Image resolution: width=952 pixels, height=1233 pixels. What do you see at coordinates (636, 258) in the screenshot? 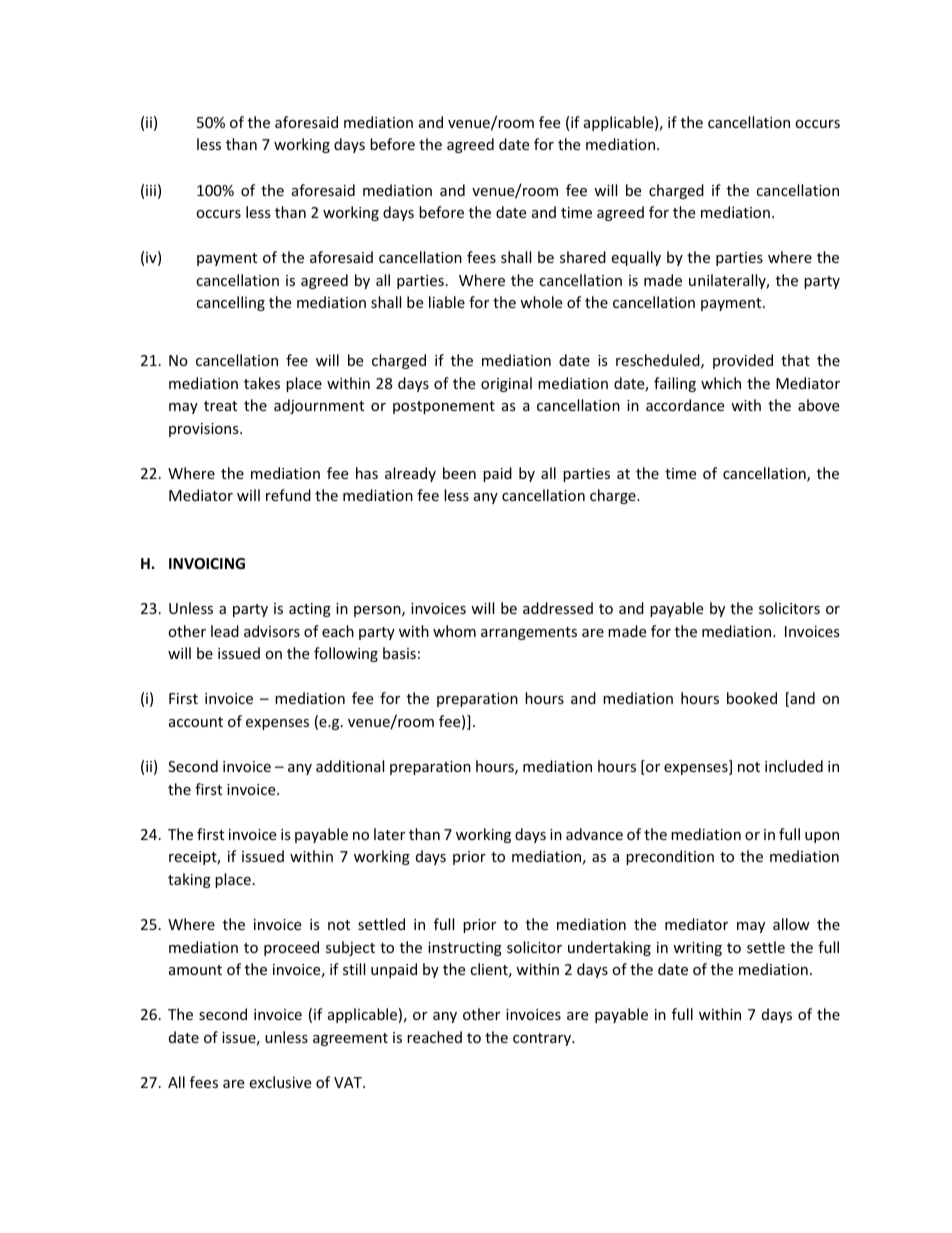
I see `equally` at bounding box center [636, 258].
